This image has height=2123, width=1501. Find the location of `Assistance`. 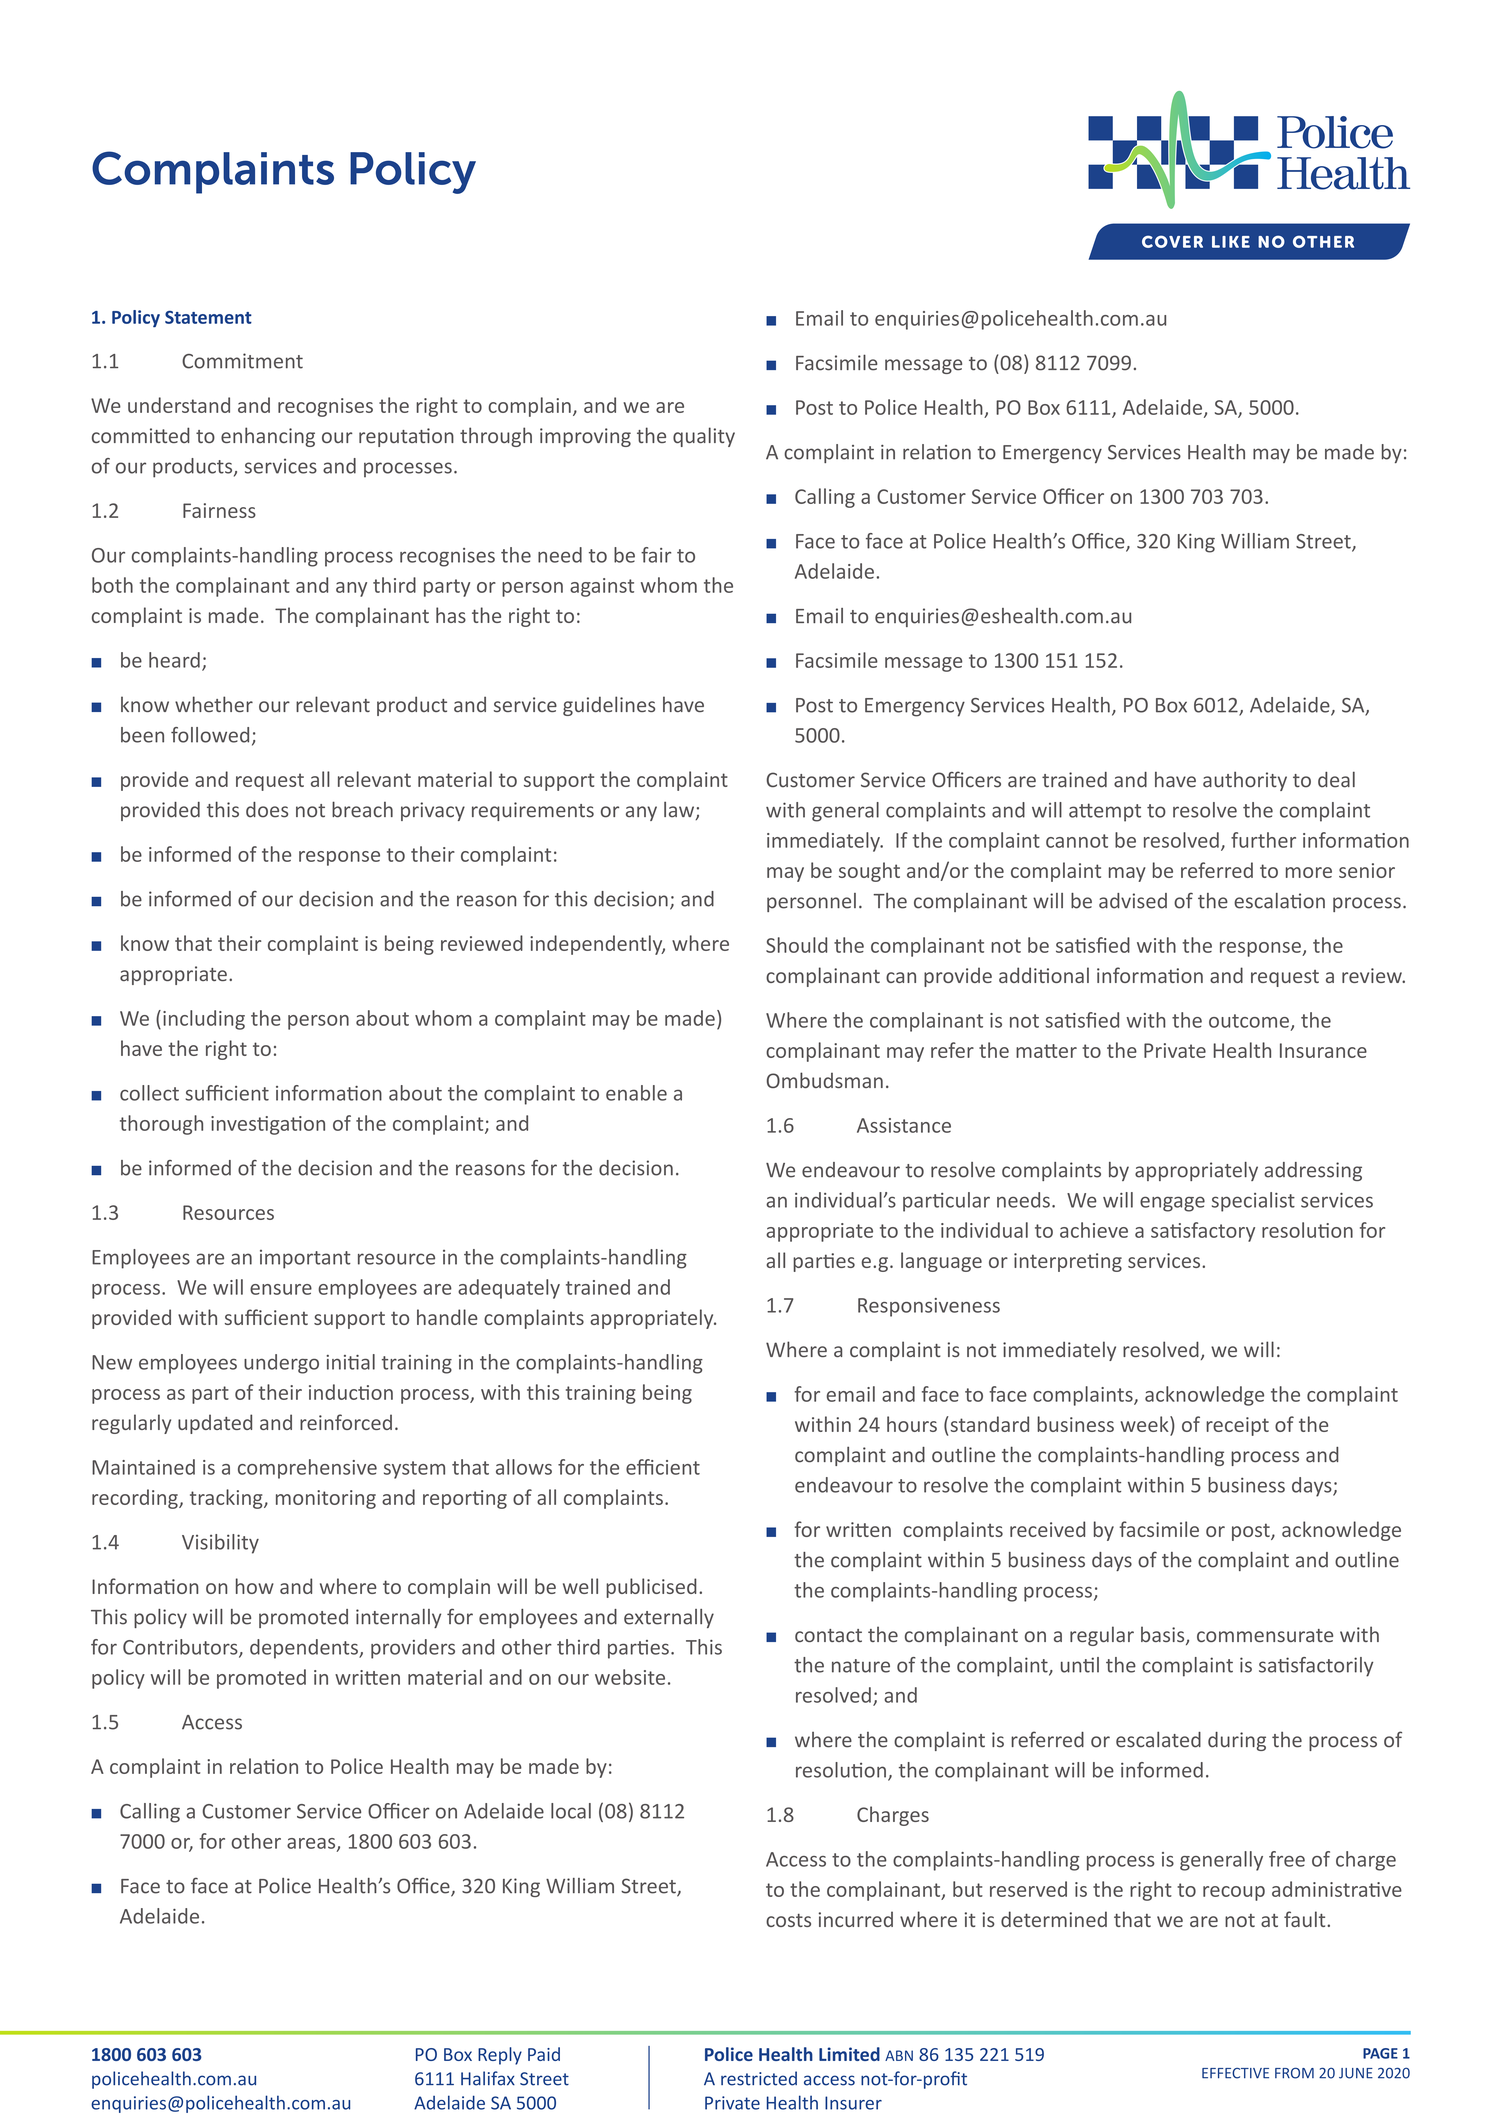

Assistance is located at coordinates (904, 1125).
